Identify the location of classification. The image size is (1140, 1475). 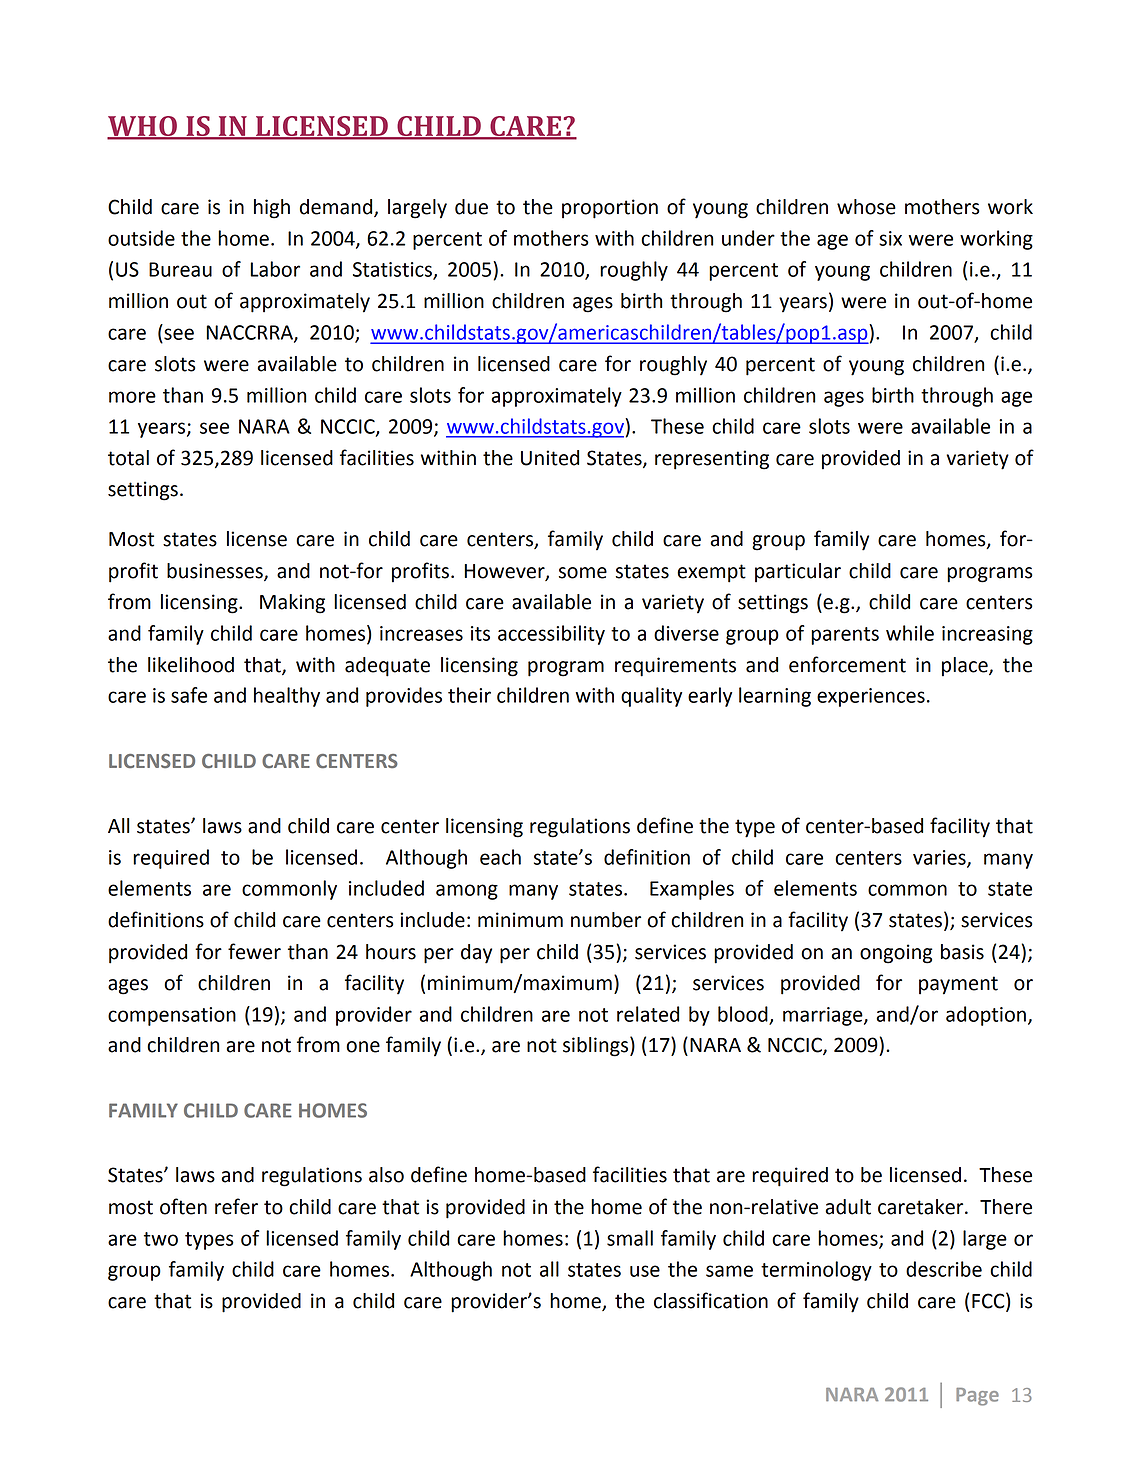
(711, 1300).
